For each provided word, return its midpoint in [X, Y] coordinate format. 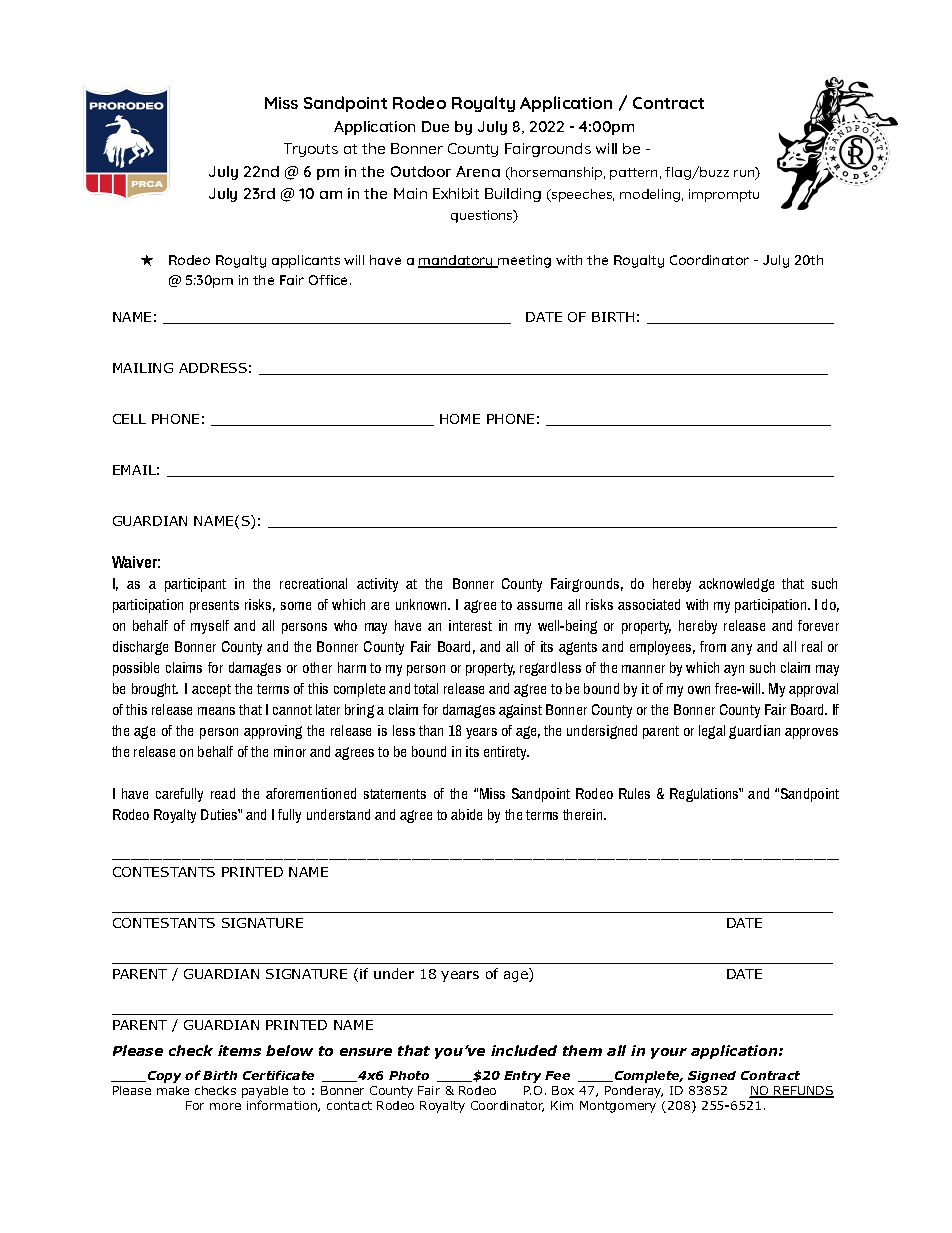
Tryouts [311, 150]
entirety [506, 753]
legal [712, 732]
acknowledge [736, 585]
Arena [478, 171]
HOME [460, 419]
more [225, 1106]
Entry [522, 1077]
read [223, 793]
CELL [129, 419]
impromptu [724, 195]
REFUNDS [803, 1092]
